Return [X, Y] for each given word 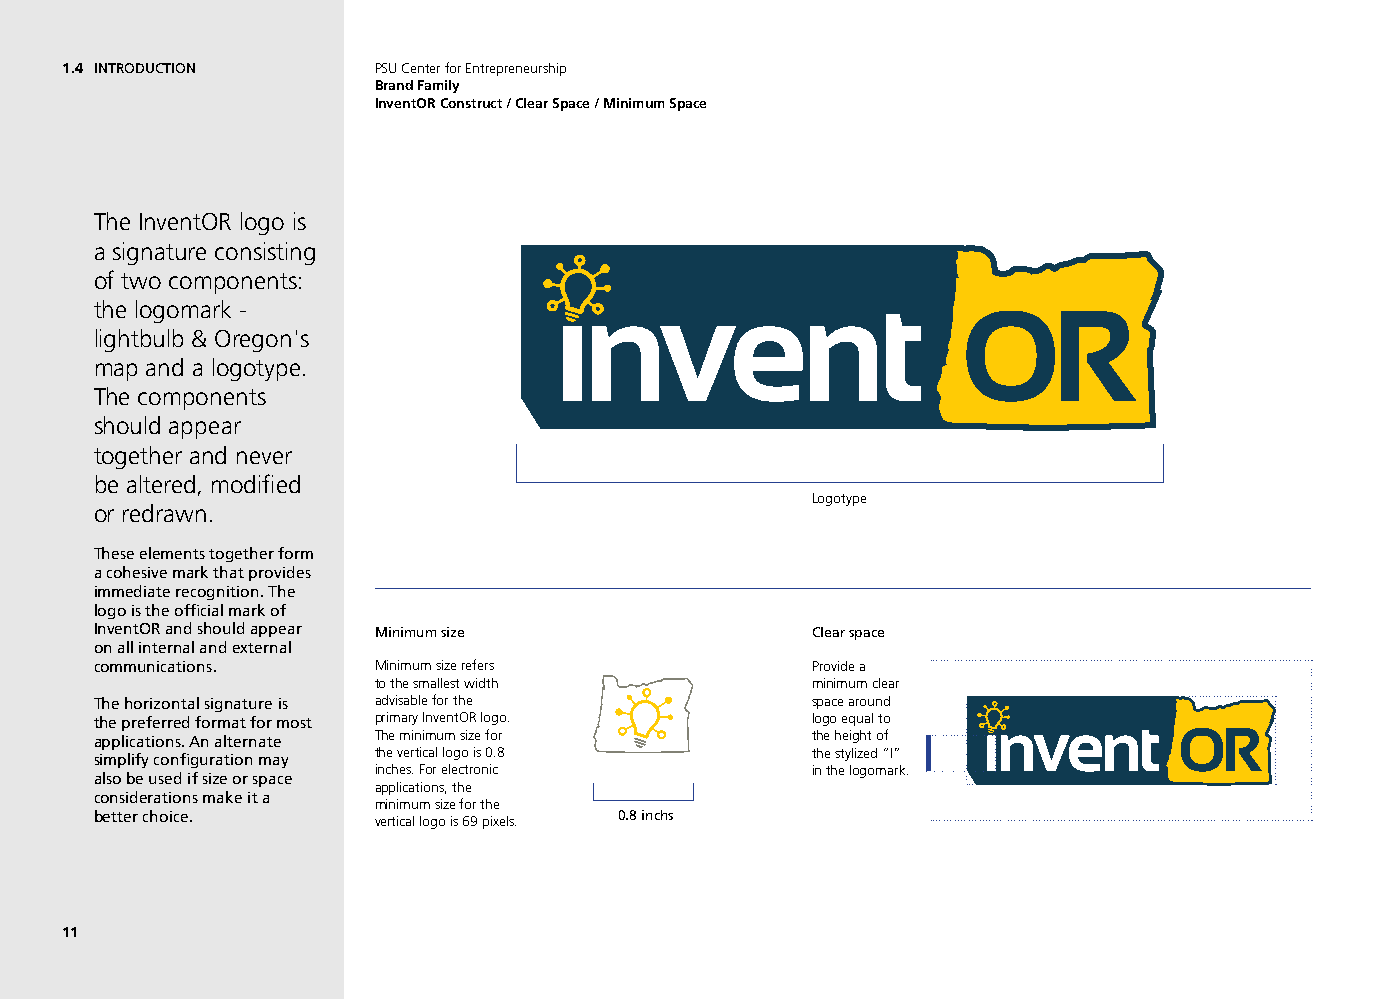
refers [478, 664]
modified [256, 483]
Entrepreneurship [516, 69]
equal [857, 719]
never [264, 457]
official [199, 610]
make [222, 797]
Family [438, 86]
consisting [265, 253]
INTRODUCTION [145, 68]
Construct [471, 103]
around [869, 701]
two [141, 281]
